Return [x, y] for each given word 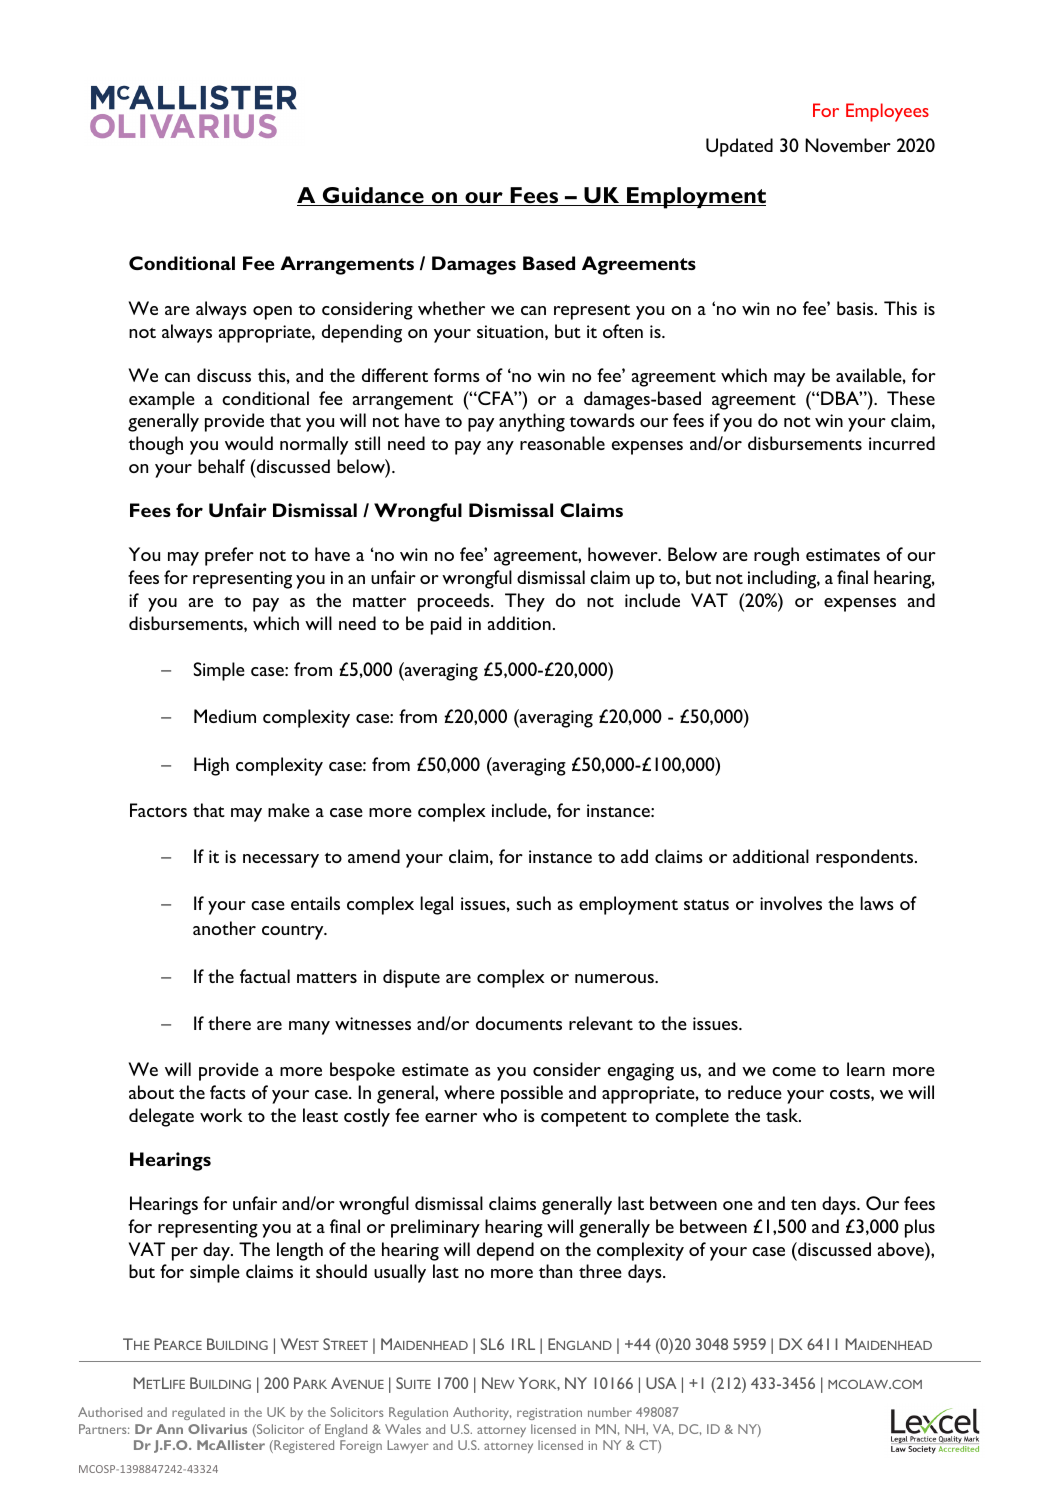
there [229, 1023]
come [794, 1071]
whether [451, 308]
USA [661, 1383]
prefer [229, 556]
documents [519, 1023]
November [848, 145]
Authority [482, 1413]
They [525, 602]
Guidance [373, 196]
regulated [198, 1413]
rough [776, 556]
